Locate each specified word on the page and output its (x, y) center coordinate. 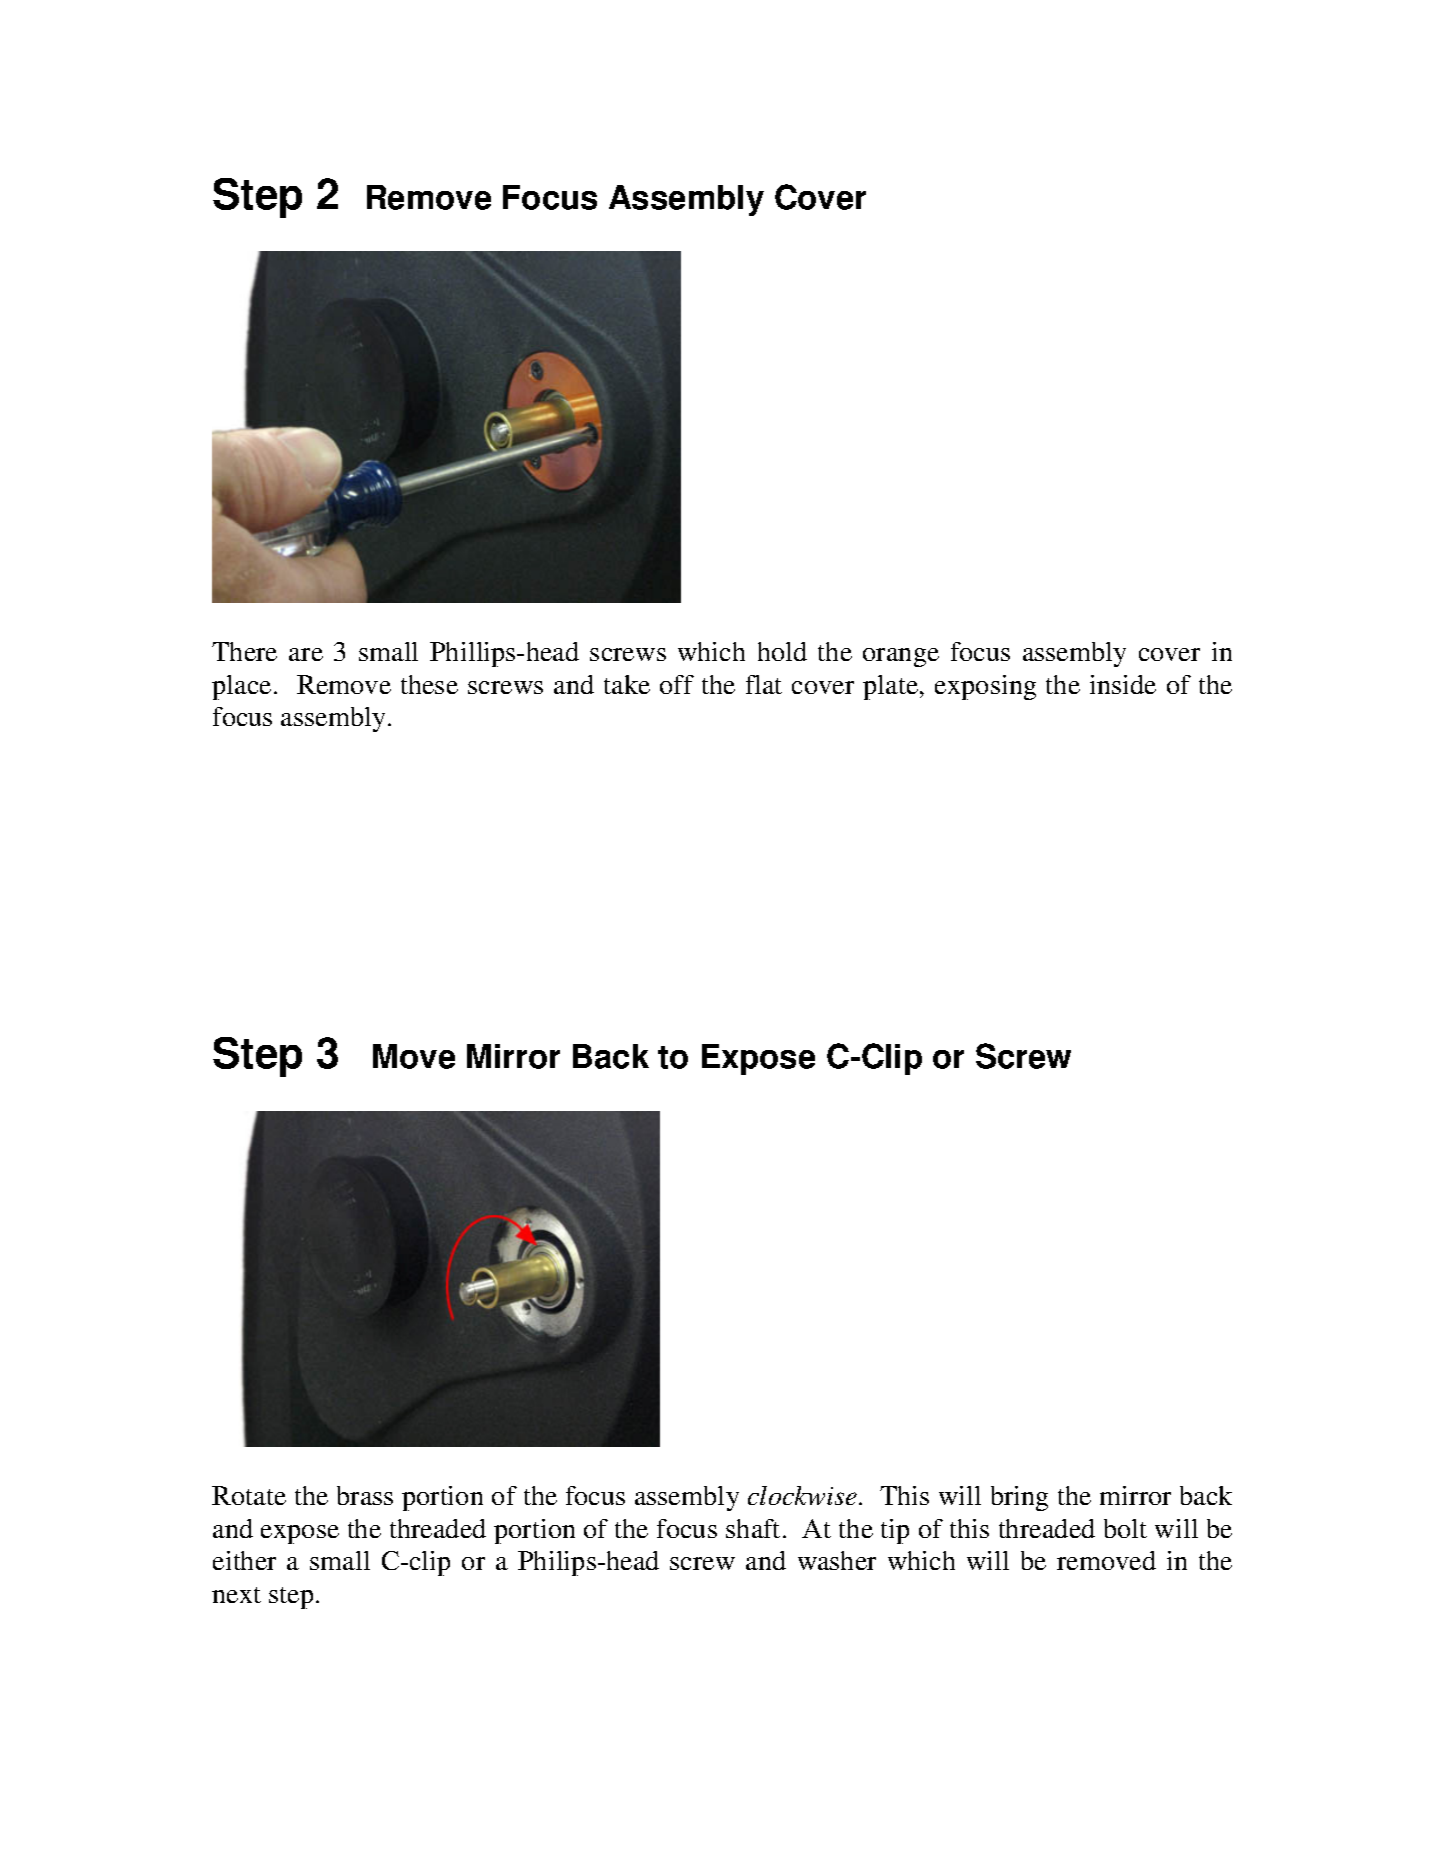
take (627, 684)
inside (1123, 684)
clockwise (802, 1495)
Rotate (249, 1495)
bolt (1125, 1528)
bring (1019, 1498)
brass (365, 1495)
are (306, 654)
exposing (985, 687)
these (429, 684)
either (244, 1560)
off (677, 684)
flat (764, 684)
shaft (753, 1528)
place (241, 687)
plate (892, 687)
